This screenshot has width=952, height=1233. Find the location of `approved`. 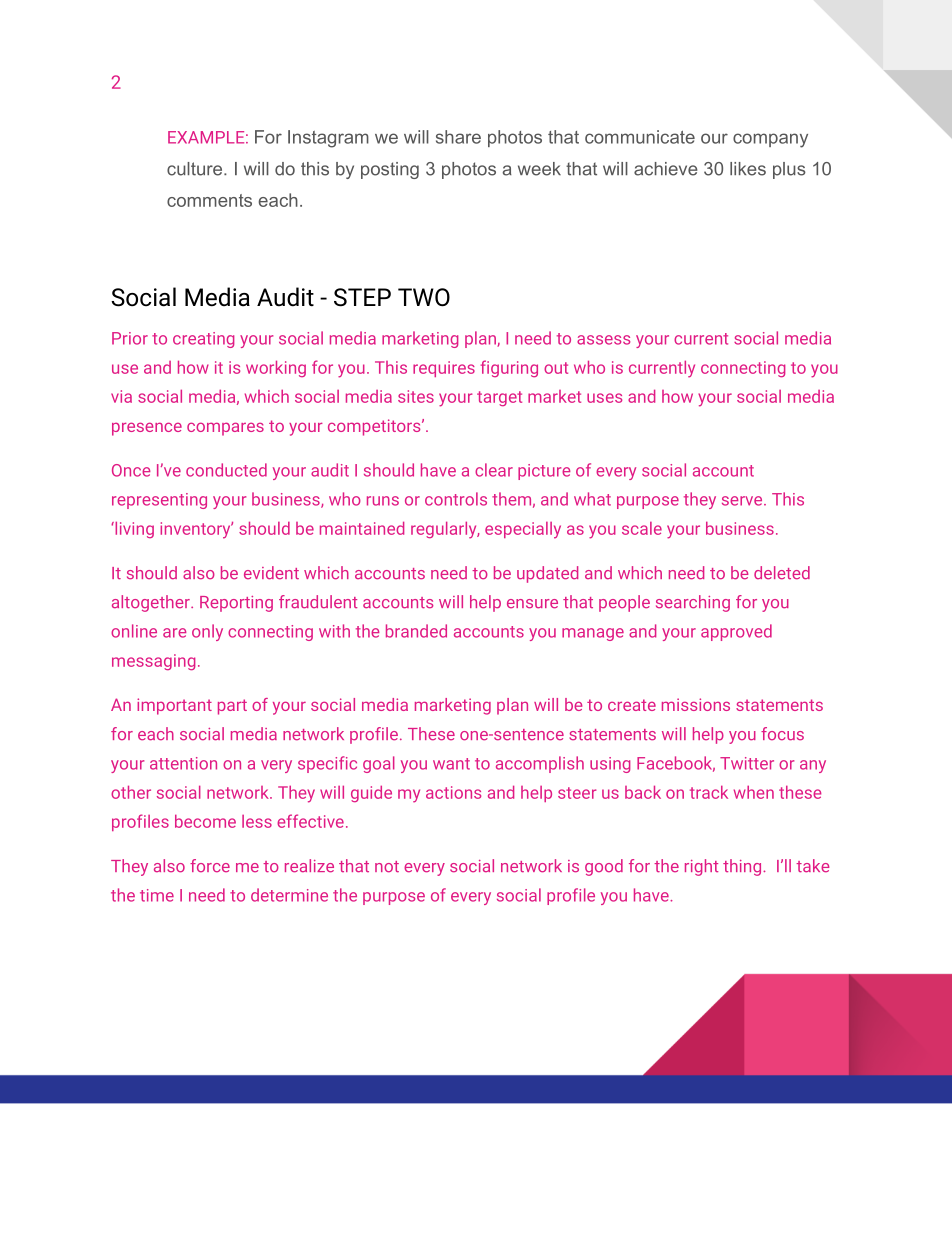

approved is located at coordinates (736, 632).
